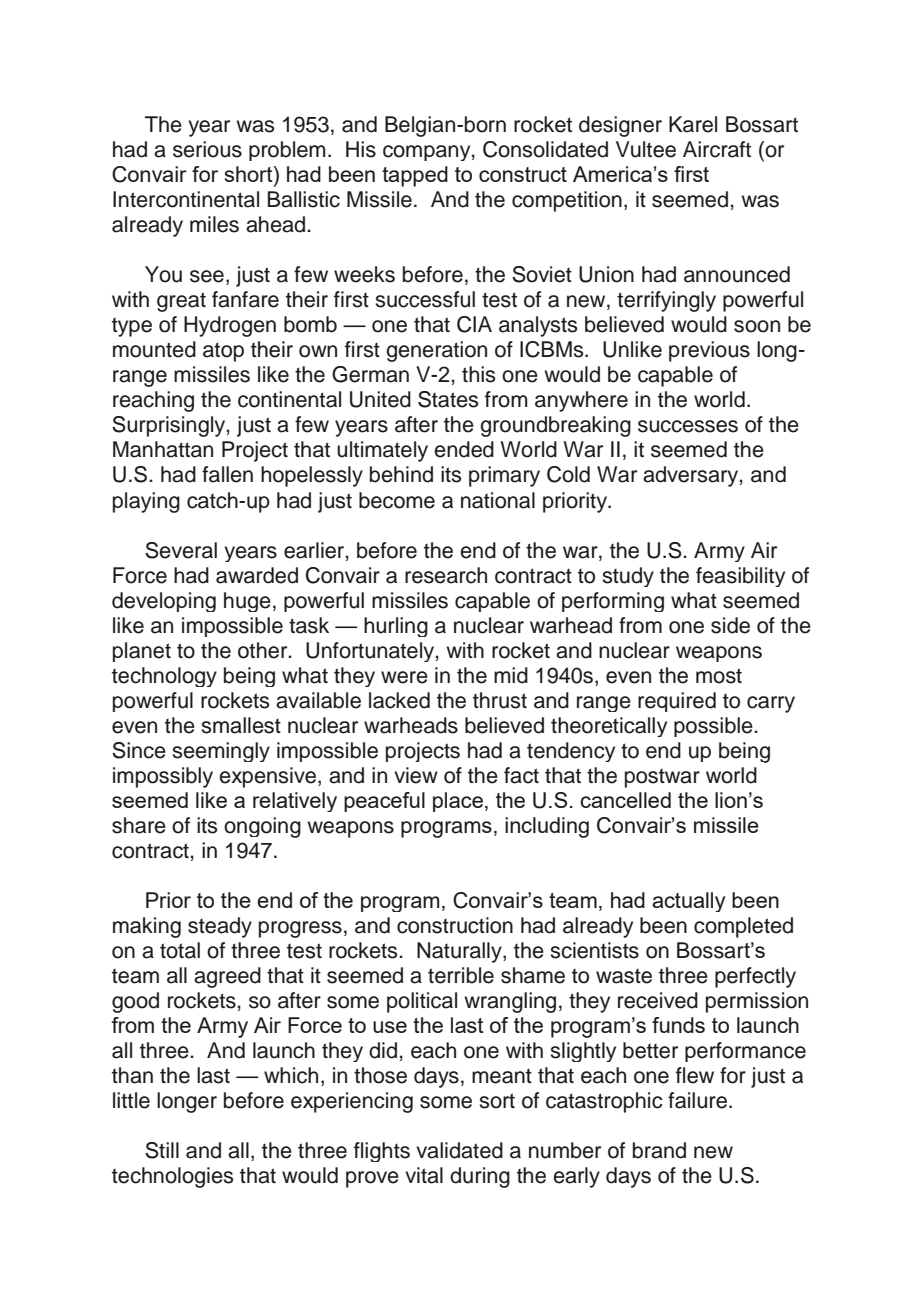  I want to click on actually, so click(688, 902).
